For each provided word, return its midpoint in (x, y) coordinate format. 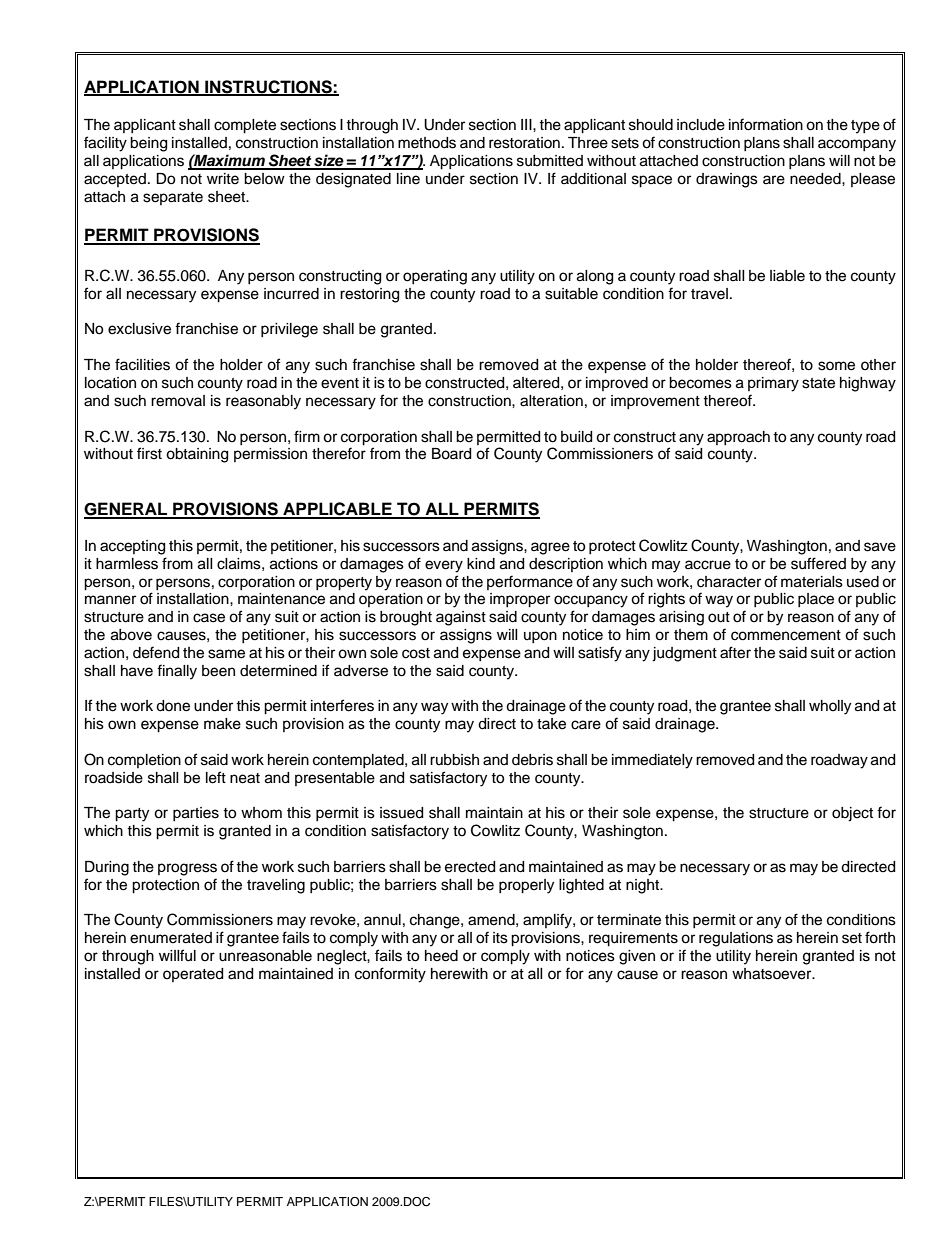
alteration (551, 401)
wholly (830, 707)
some (836, 366)
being (148, 144)
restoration (524, 143)
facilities (142, 364)
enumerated (171, 938)
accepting (132, 547)
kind (481, 564)
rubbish (454, 760)
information (766, 124)
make (222, 724)
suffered (818, 563)
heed (441, 956)
